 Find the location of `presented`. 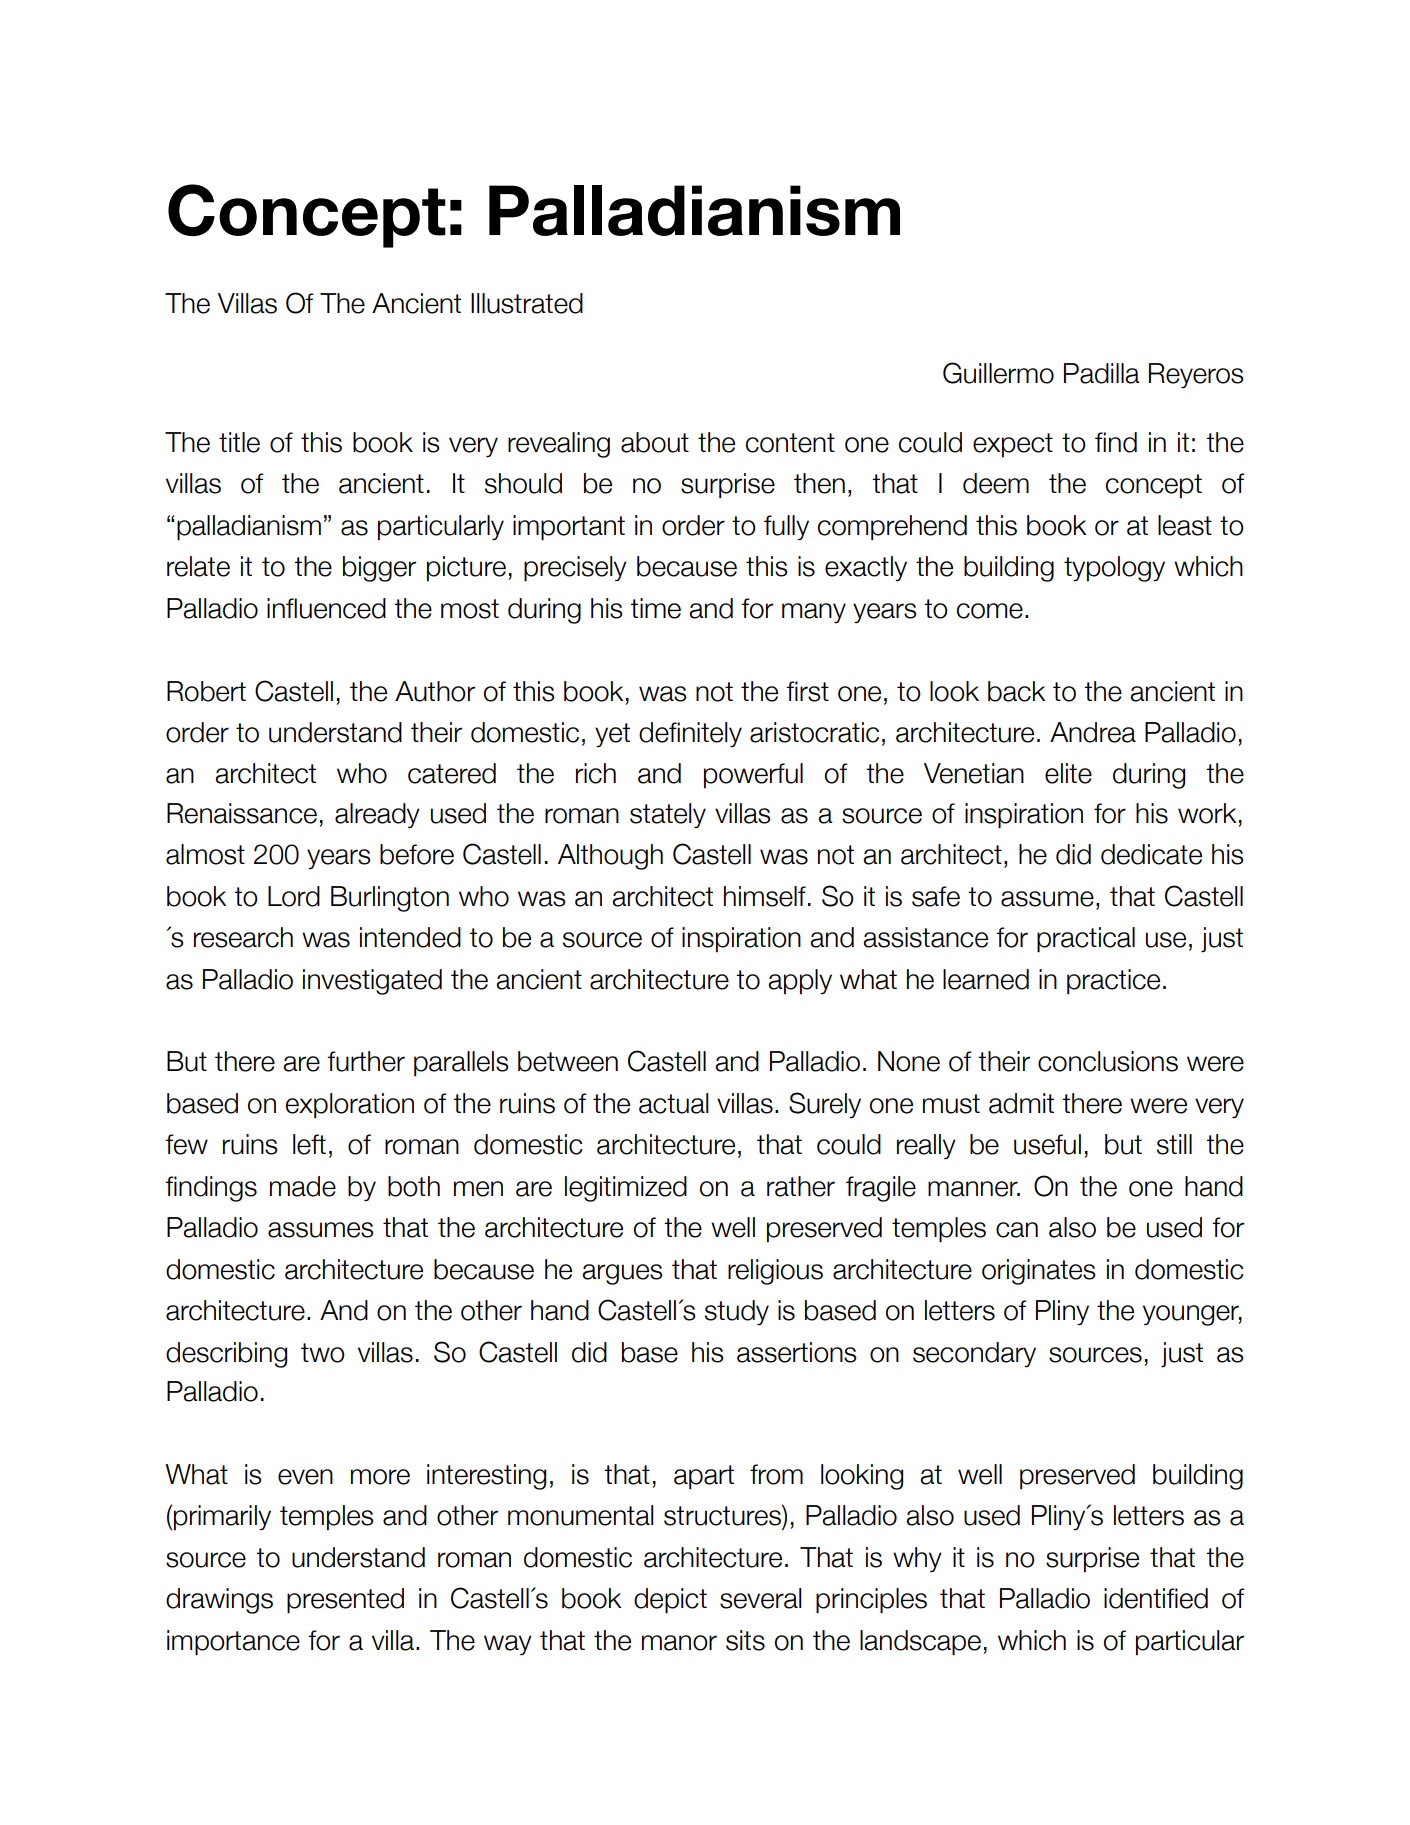

presented is located at coordinates (345, 1601).
